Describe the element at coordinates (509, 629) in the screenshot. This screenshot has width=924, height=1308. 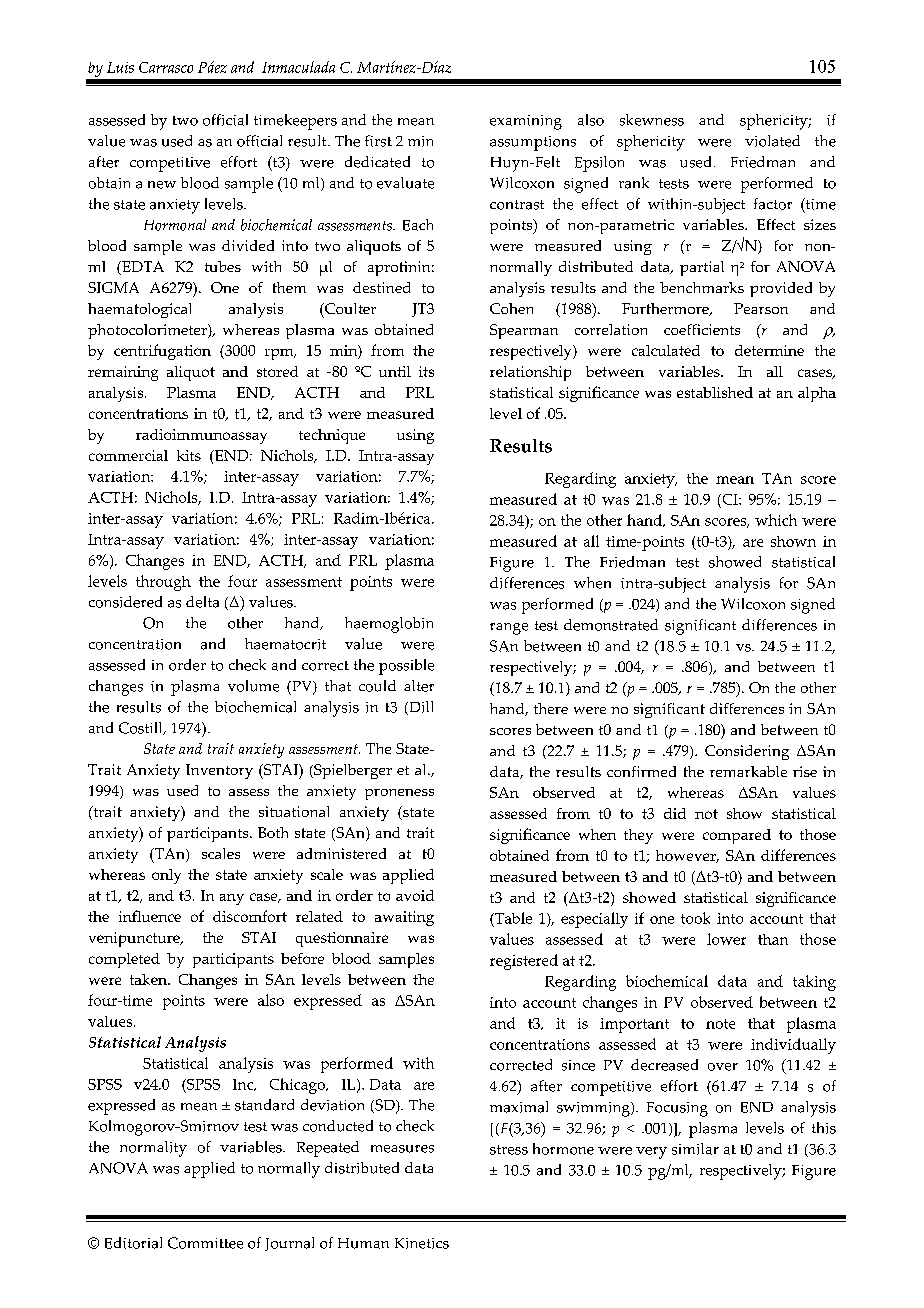
I see `range` at that location.
